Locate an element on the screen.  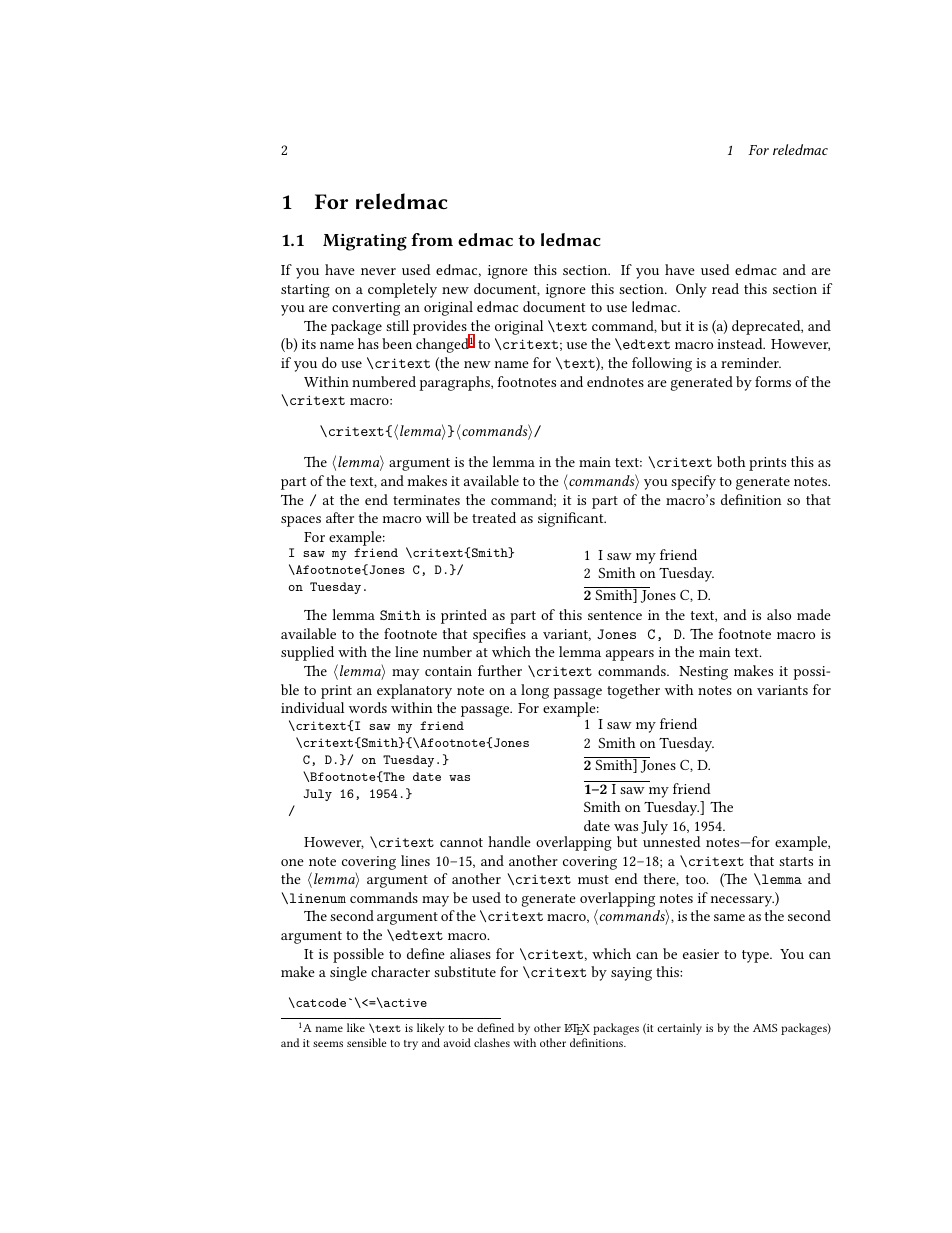
AMS is located at coordinates (765, 1028).
